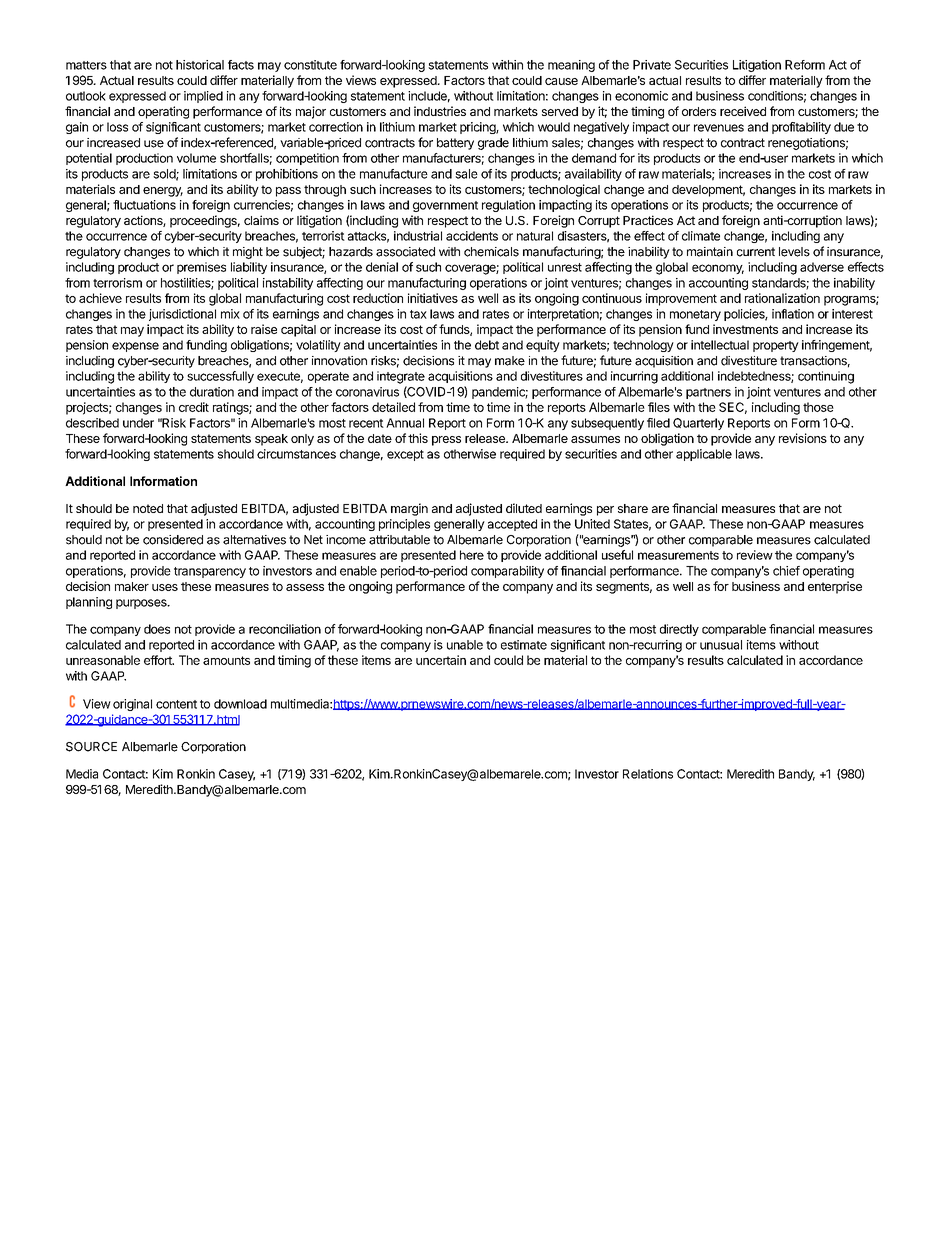  Describe the element at coordinates (201, 268) in the document. I see `premises` at that location.
